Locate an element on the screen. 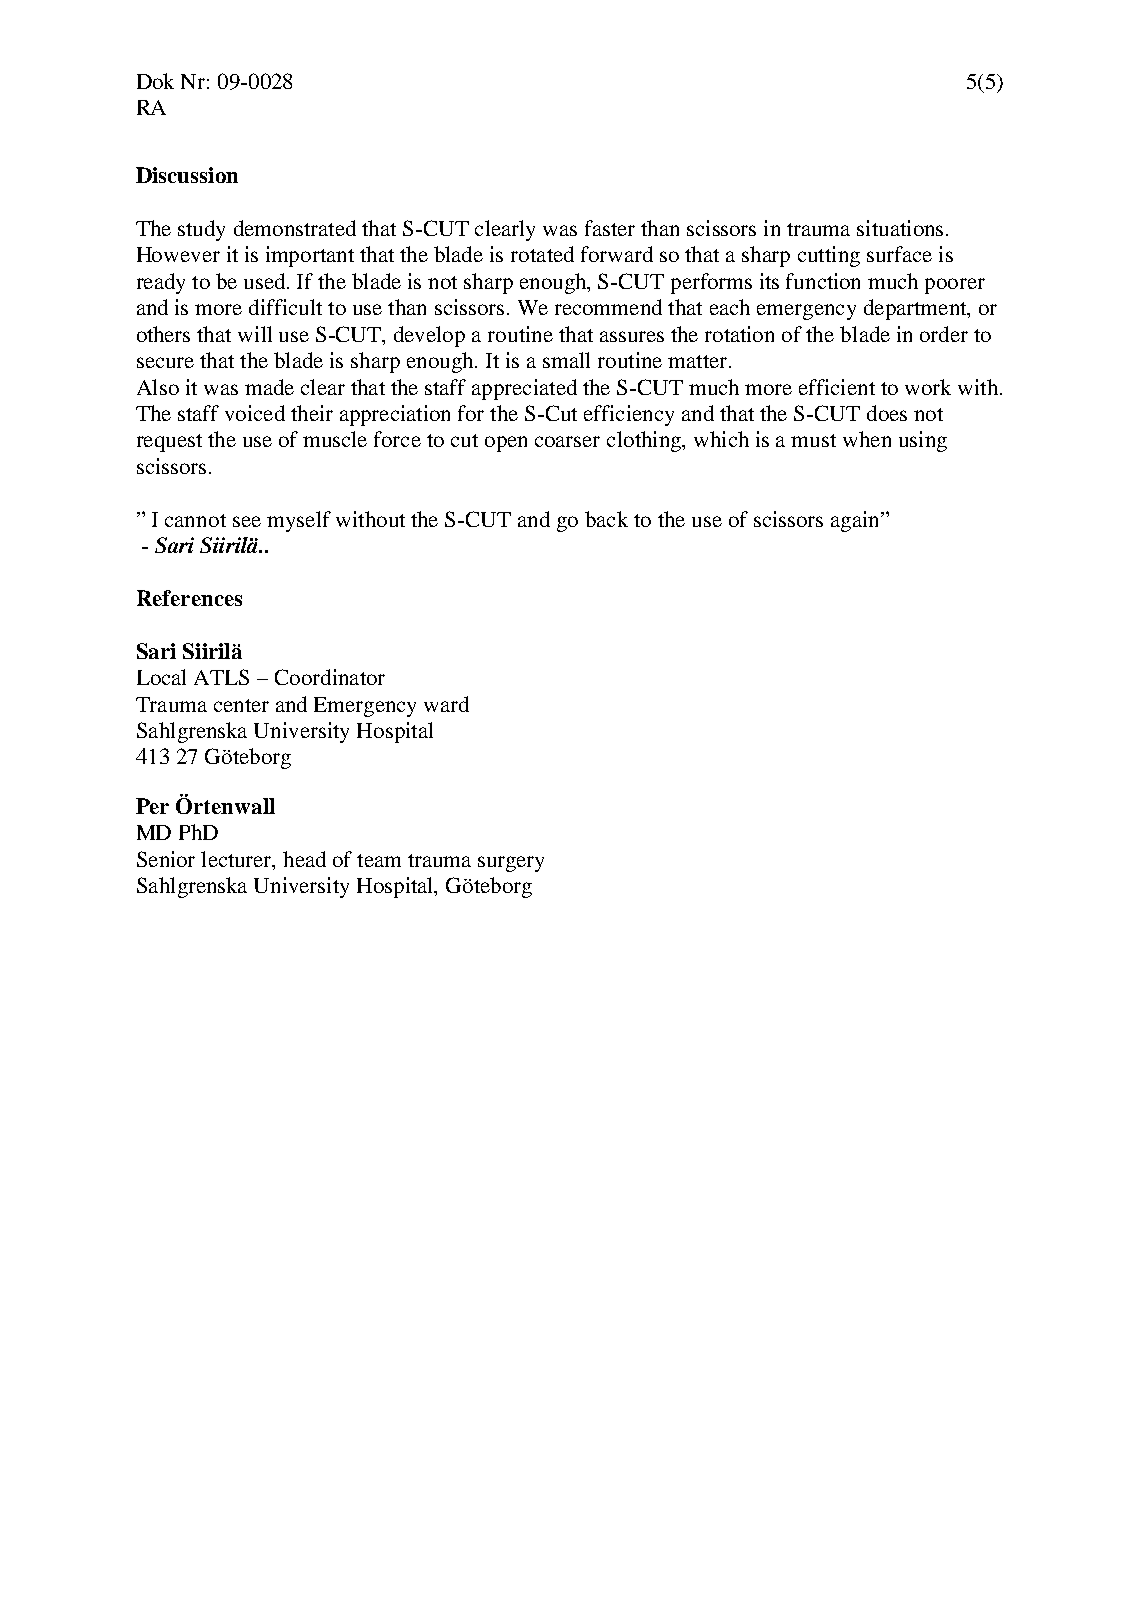 The height and width of the screenshot is (1612, 1139). recommend is located at coordinates (608, 307).
